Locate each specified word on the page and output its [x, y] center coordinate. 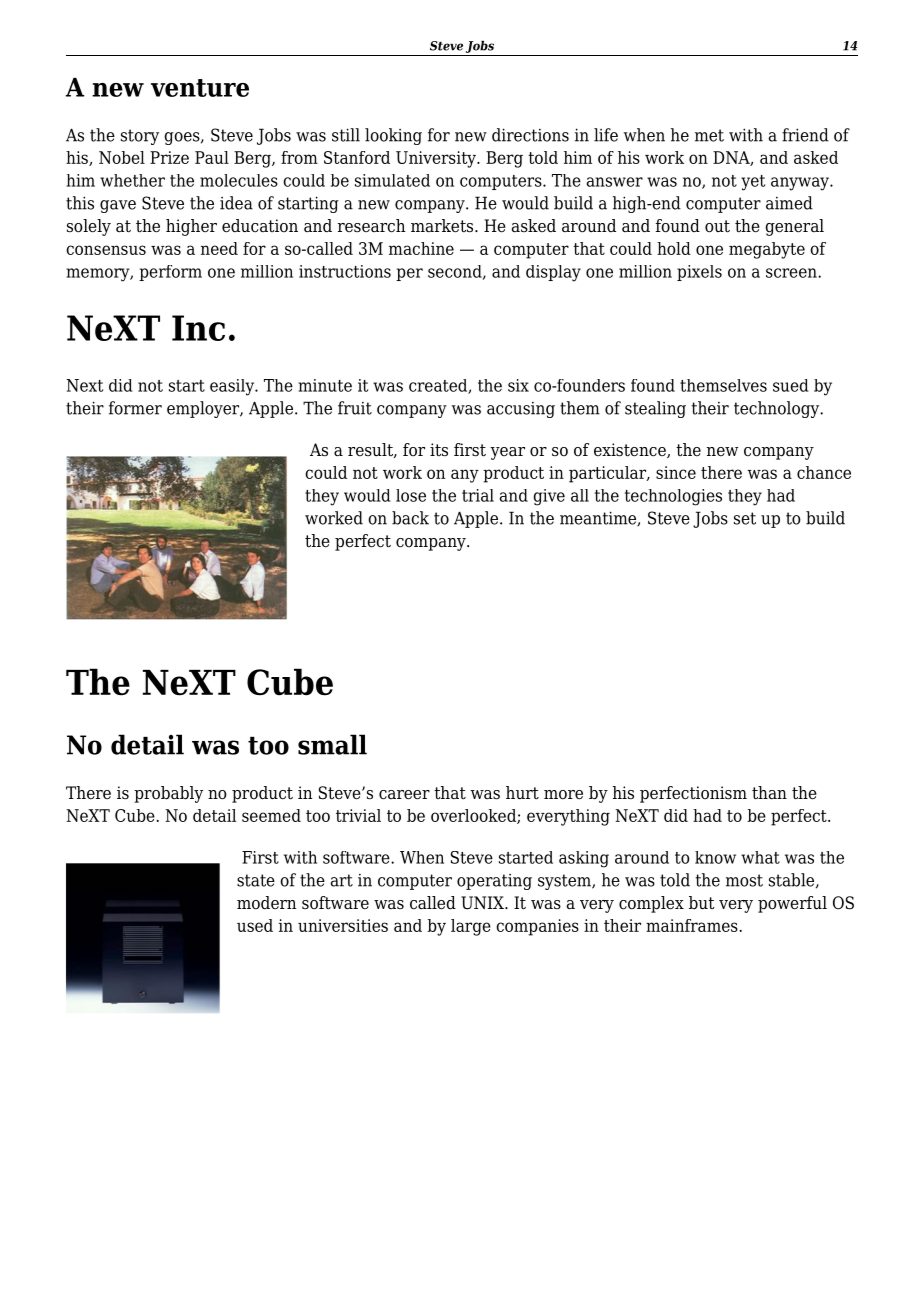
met [709, 135]
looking [393, 136]
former [135, 408]
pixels [699, 273]
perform [170, 273]
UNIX [483, 903]
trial [478, 495]
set [745, 518]
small [332, 744]
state [256, 880]
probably [168, 794]
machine [421, 248]
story [140, 137]
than [769, 793]
